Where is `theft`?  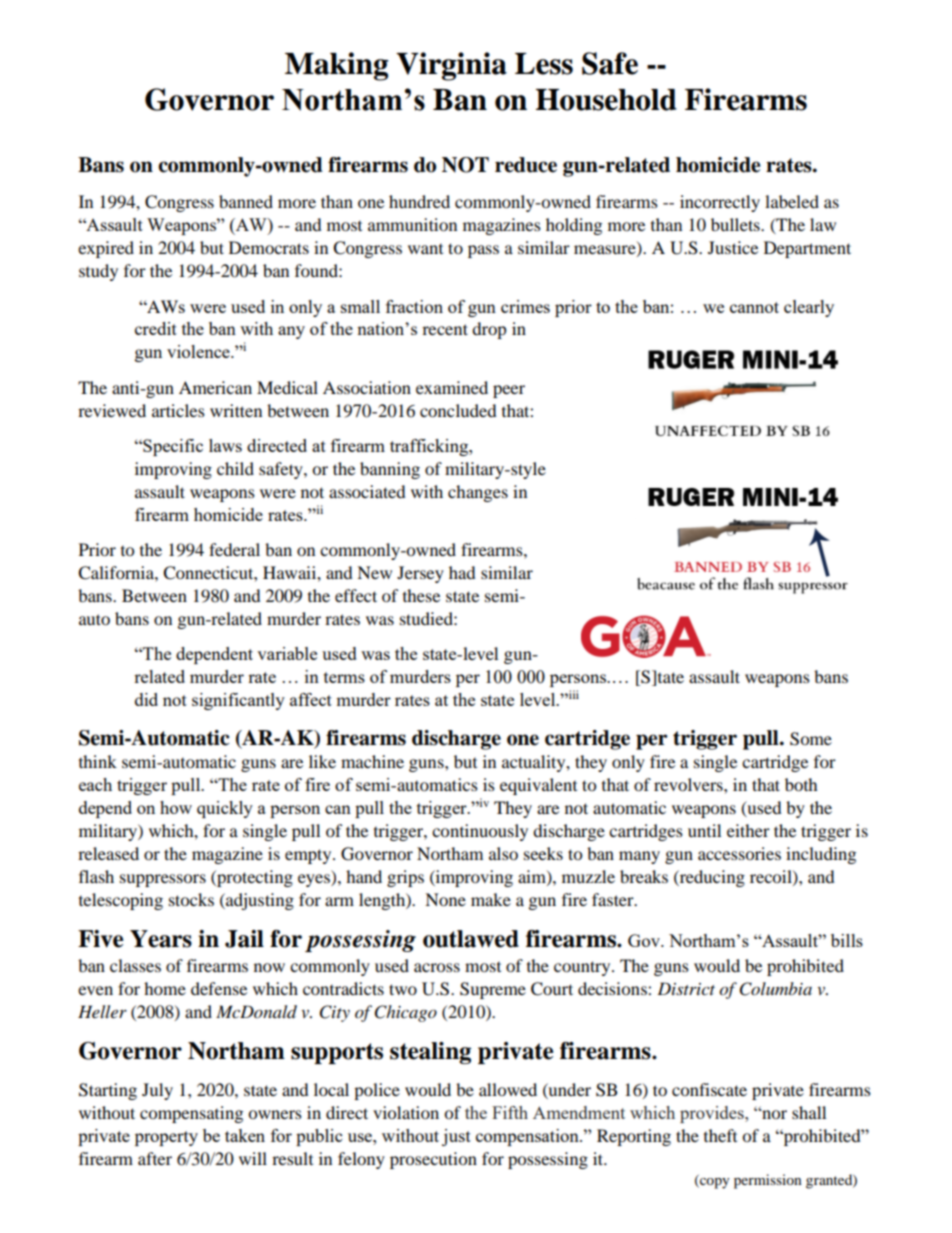 theft is located at coordinates (720, 1135).
